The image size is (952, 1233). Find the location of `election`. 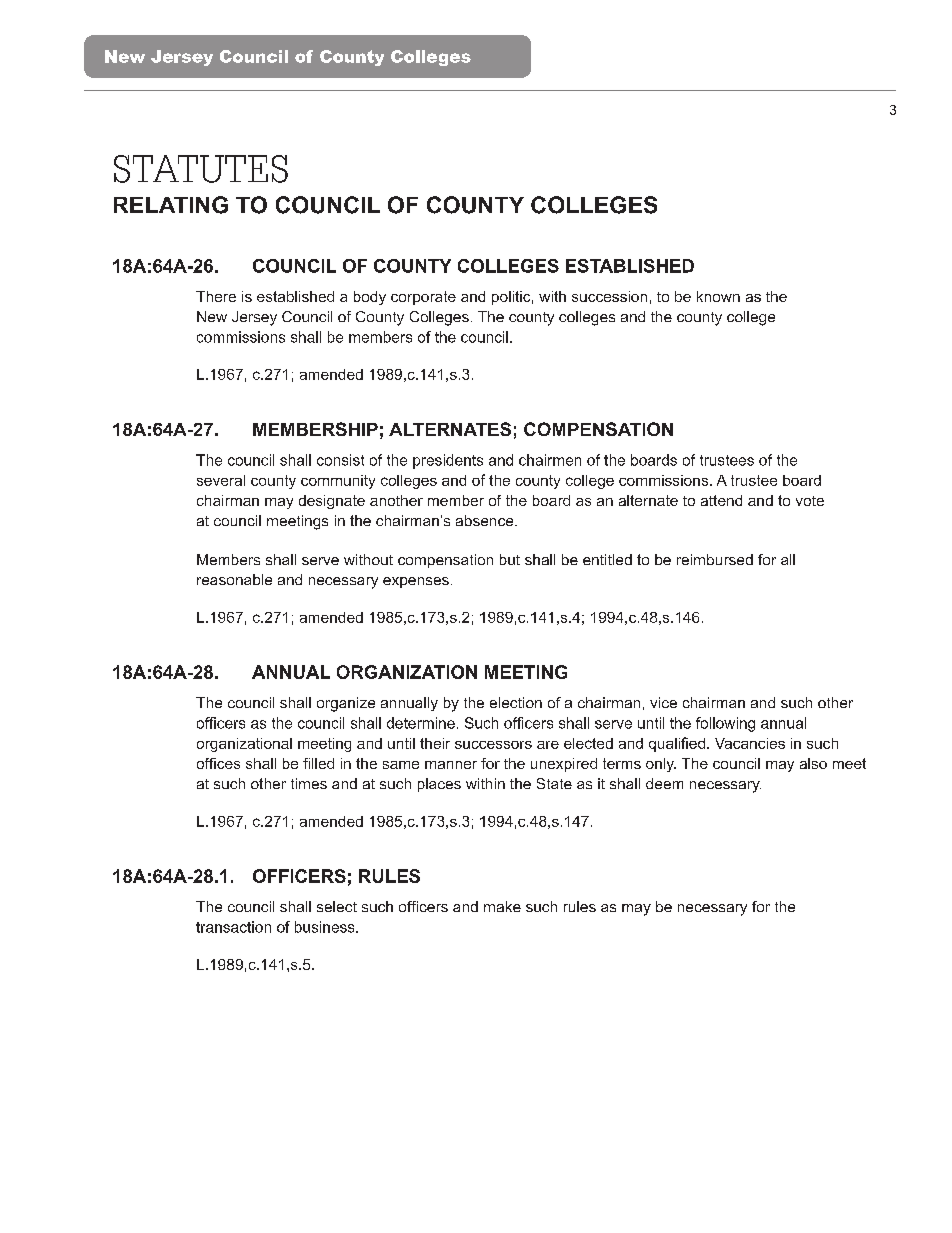

election is located at coordinates (516, 702).
